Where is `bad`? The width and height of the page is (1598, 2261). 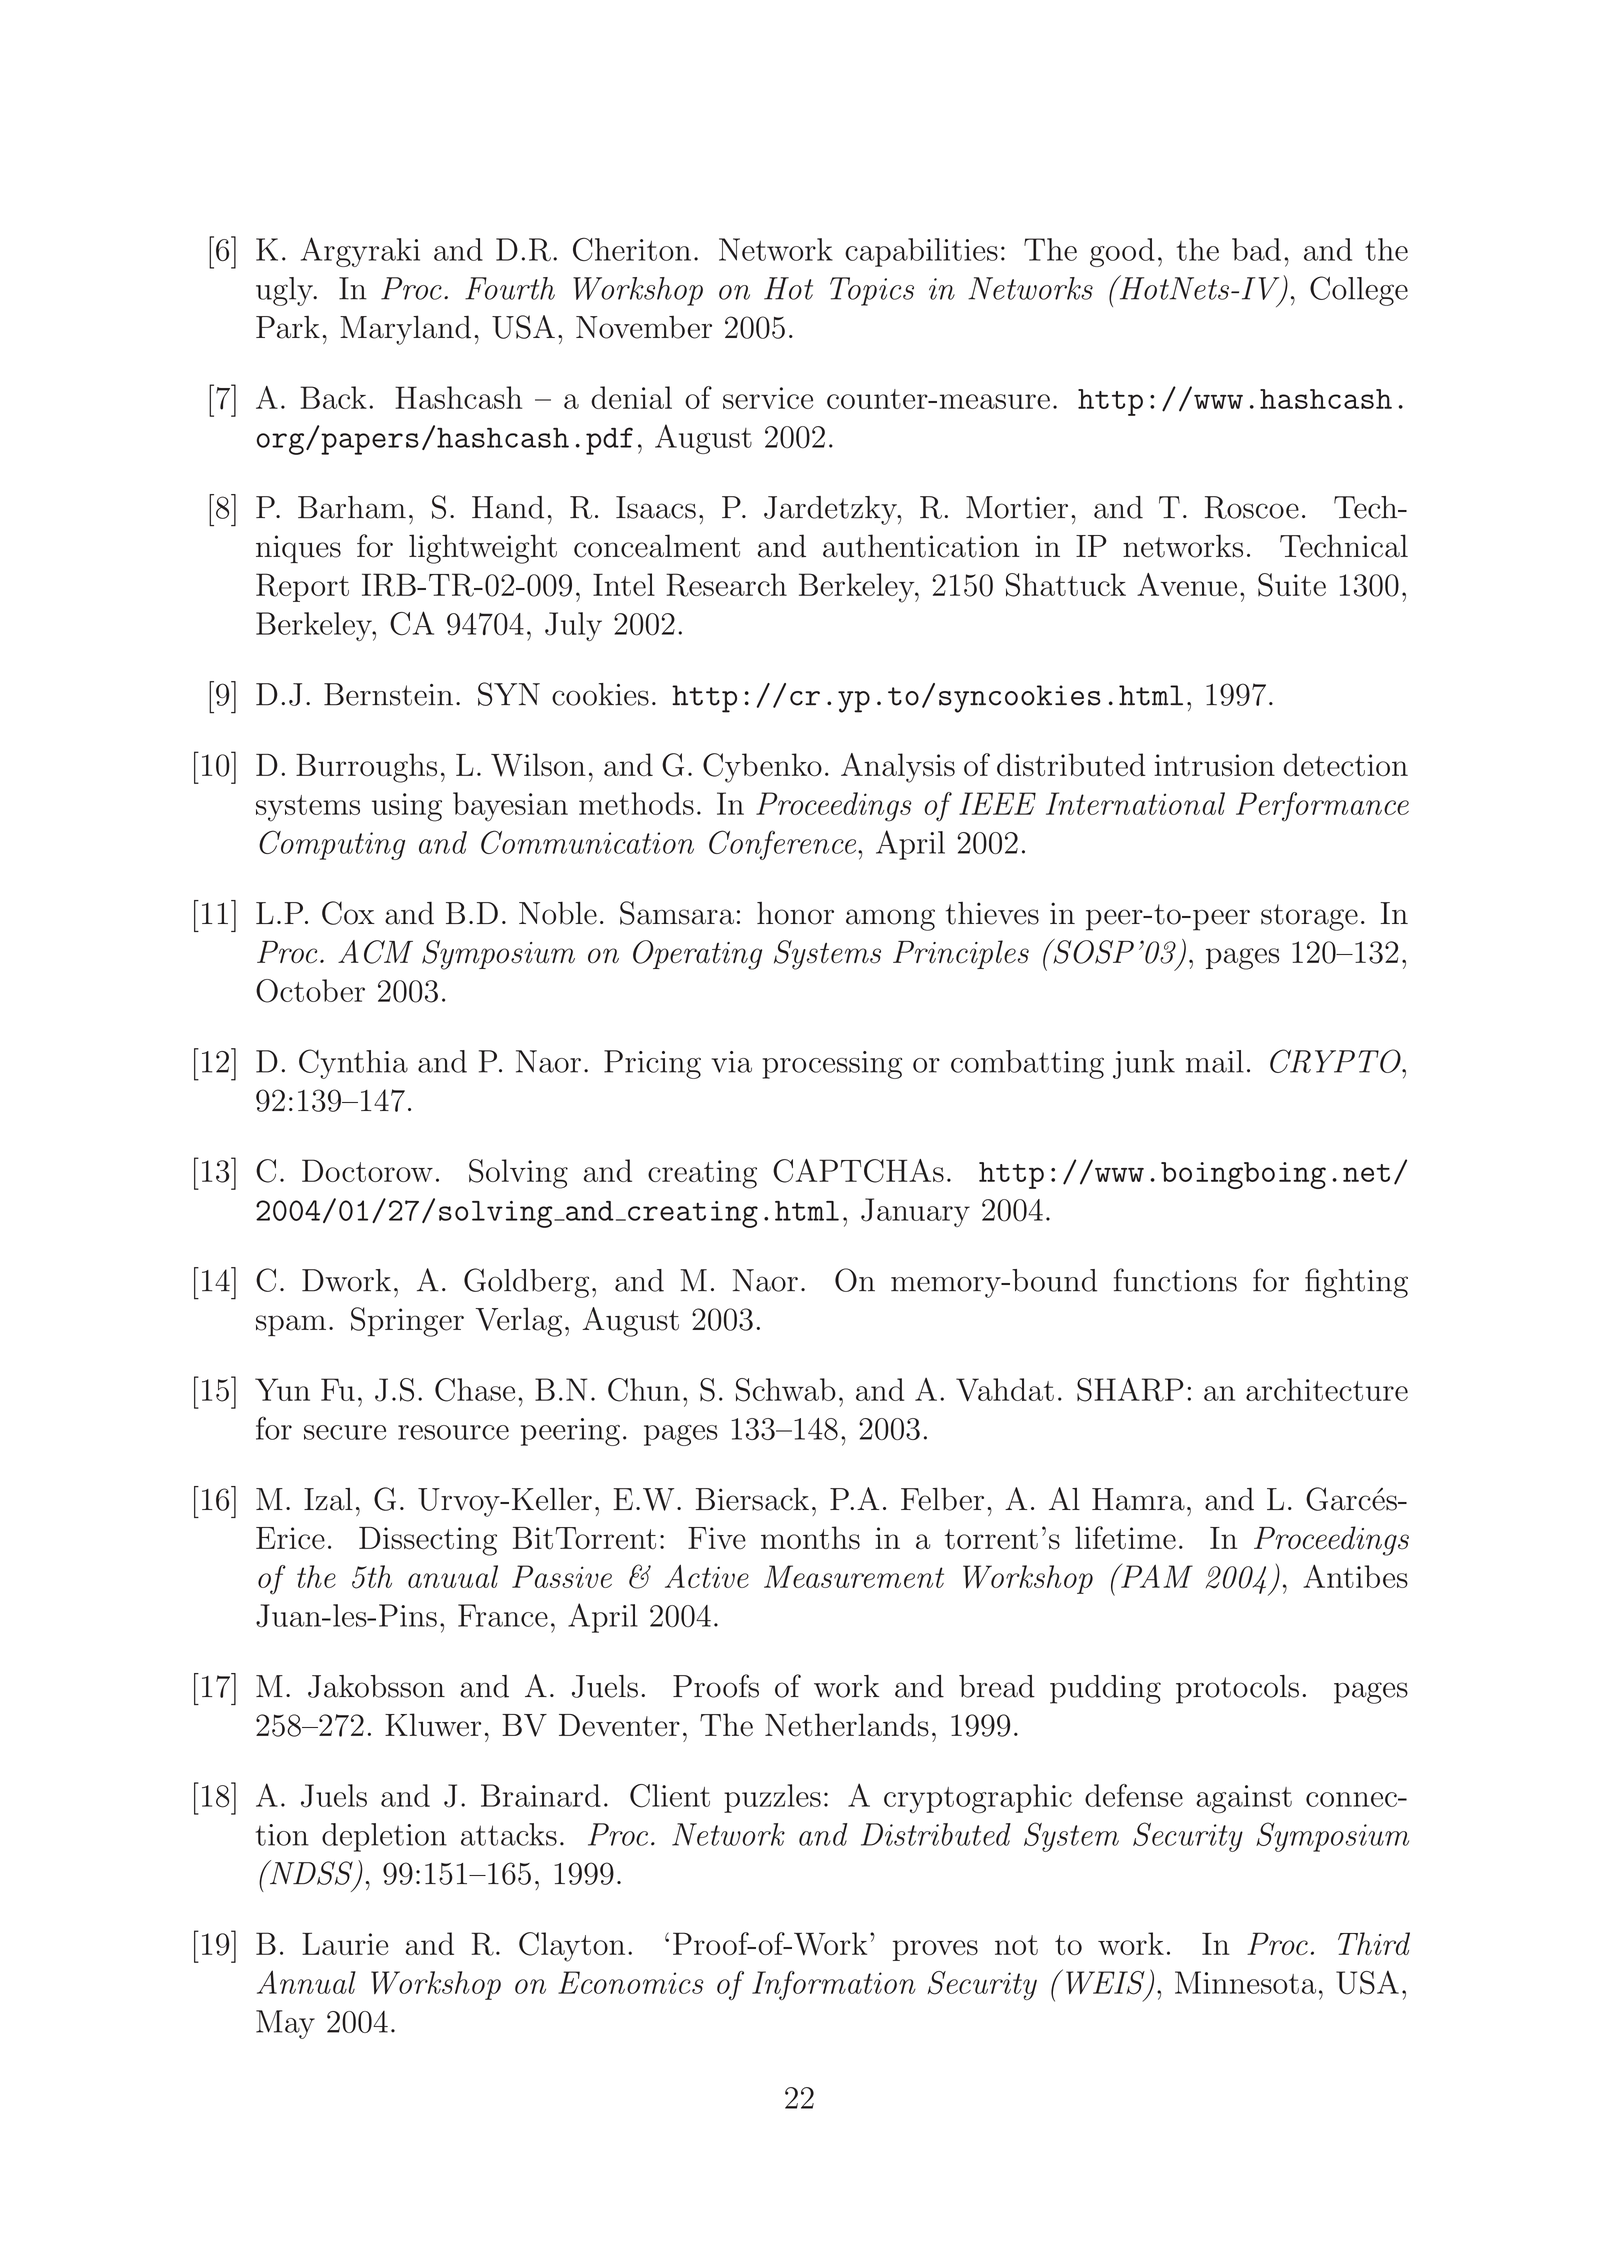 bad is located at coordinates (1256, 249).
